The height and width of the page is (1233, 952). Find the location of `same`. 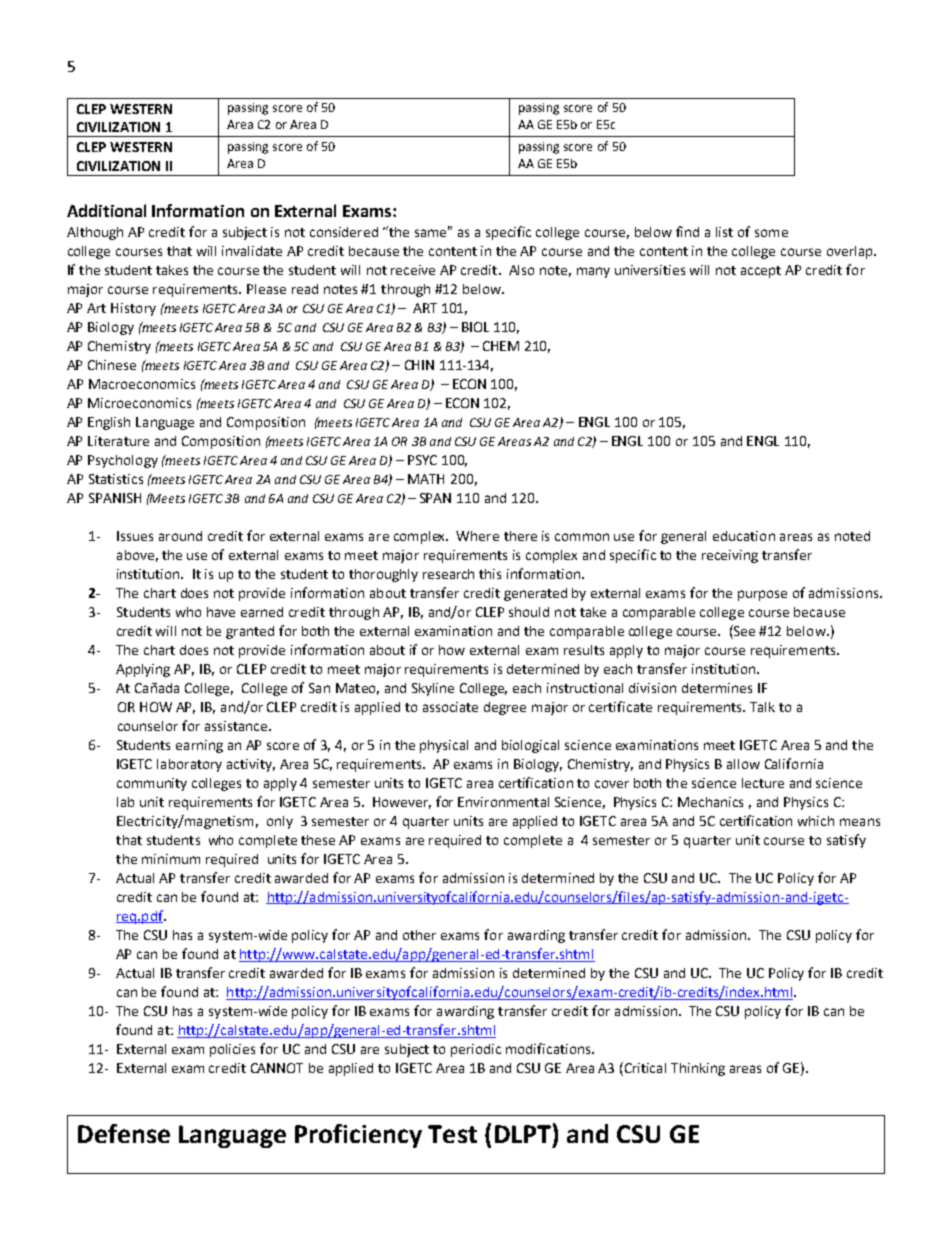

same is located at coordinates (432, 232).
